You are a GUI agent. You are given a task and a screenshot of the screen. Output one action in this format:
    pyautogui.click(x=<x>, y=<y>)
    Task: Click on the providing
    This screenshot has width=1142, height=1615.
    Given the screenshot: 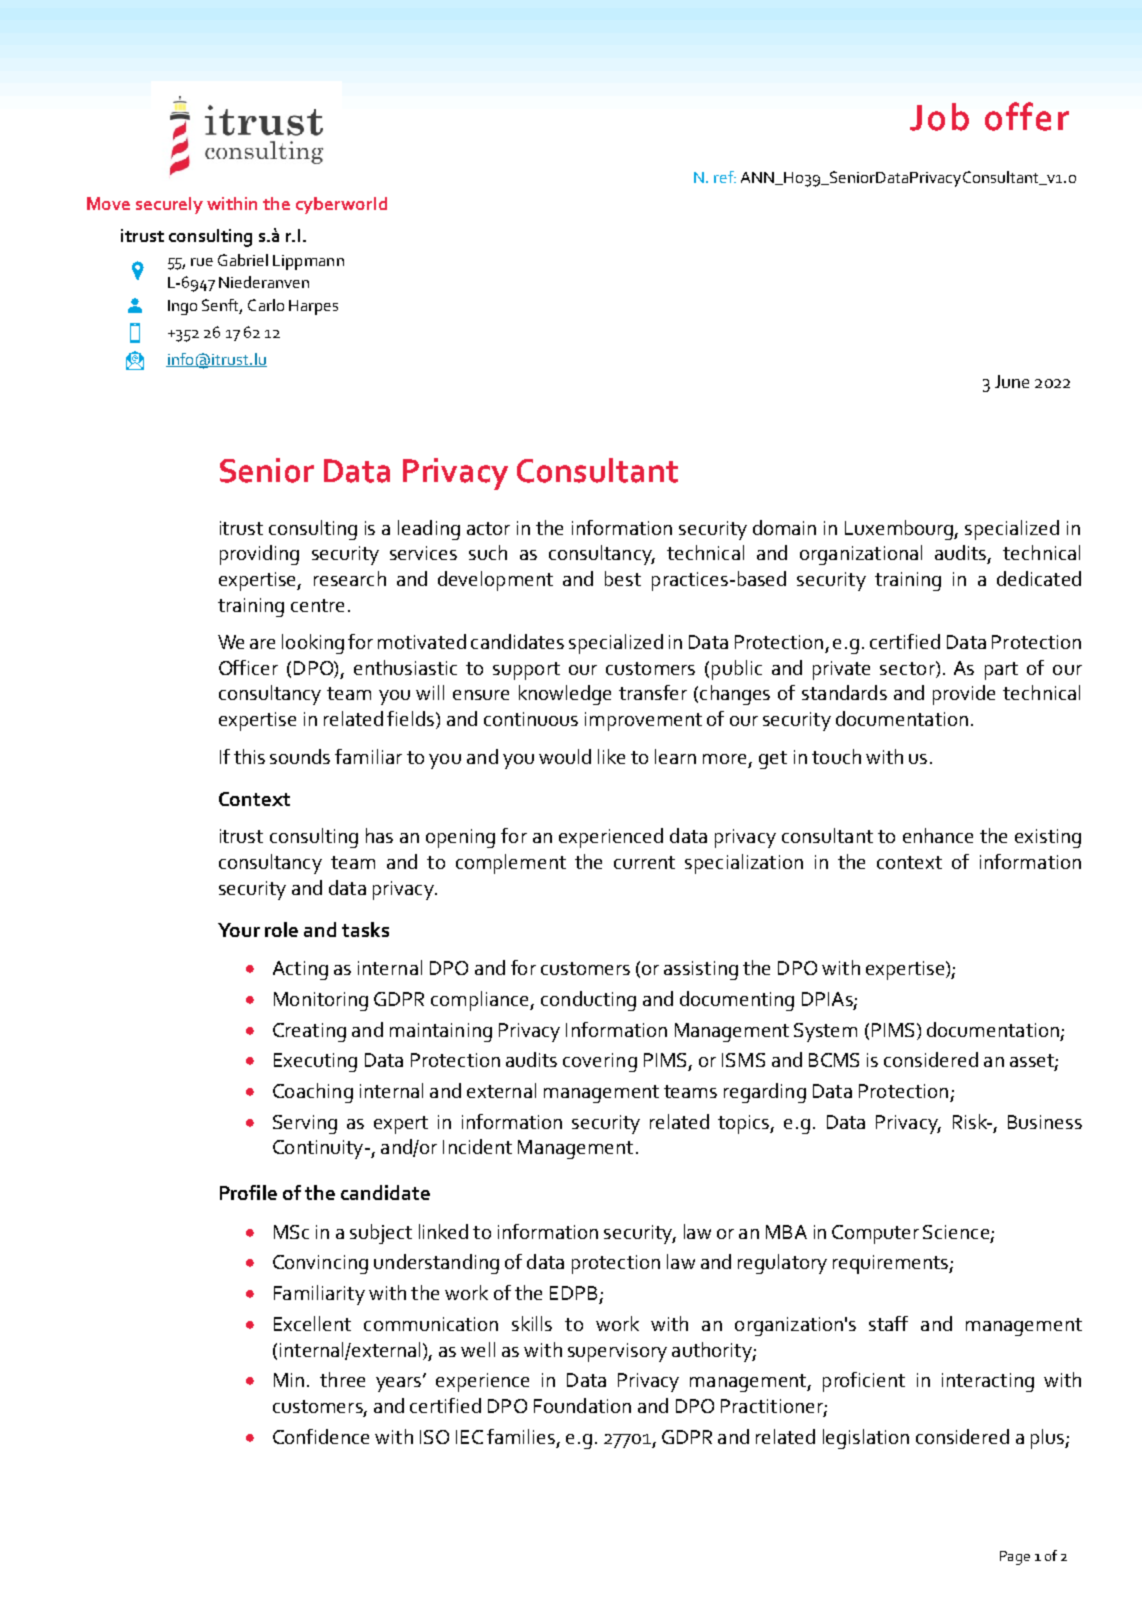 What is the action you would take?
    pyautogui.click(x=259, y=555)
